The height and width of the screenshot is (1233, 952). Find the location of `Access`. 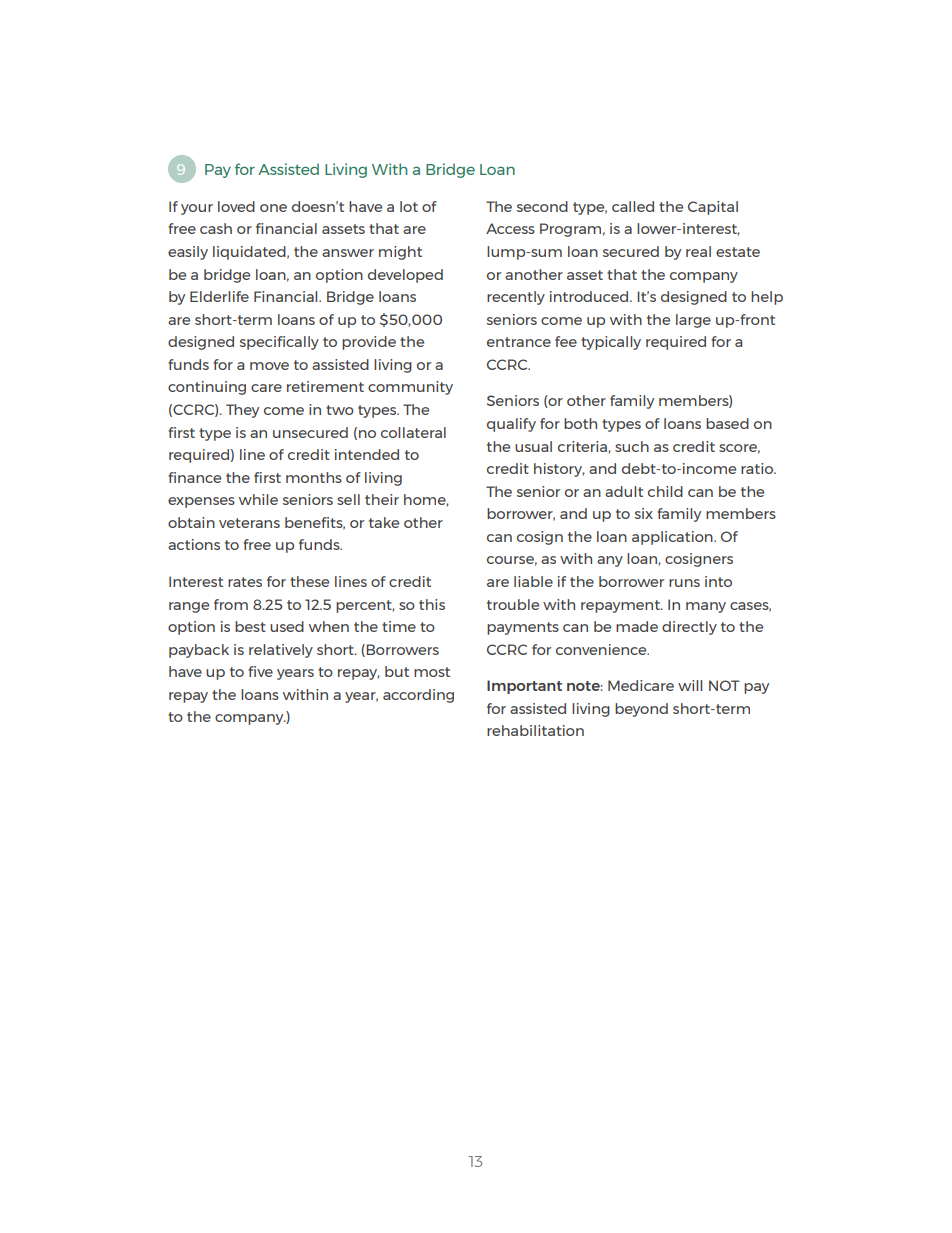

Access is located at coordinates (510, 228).
